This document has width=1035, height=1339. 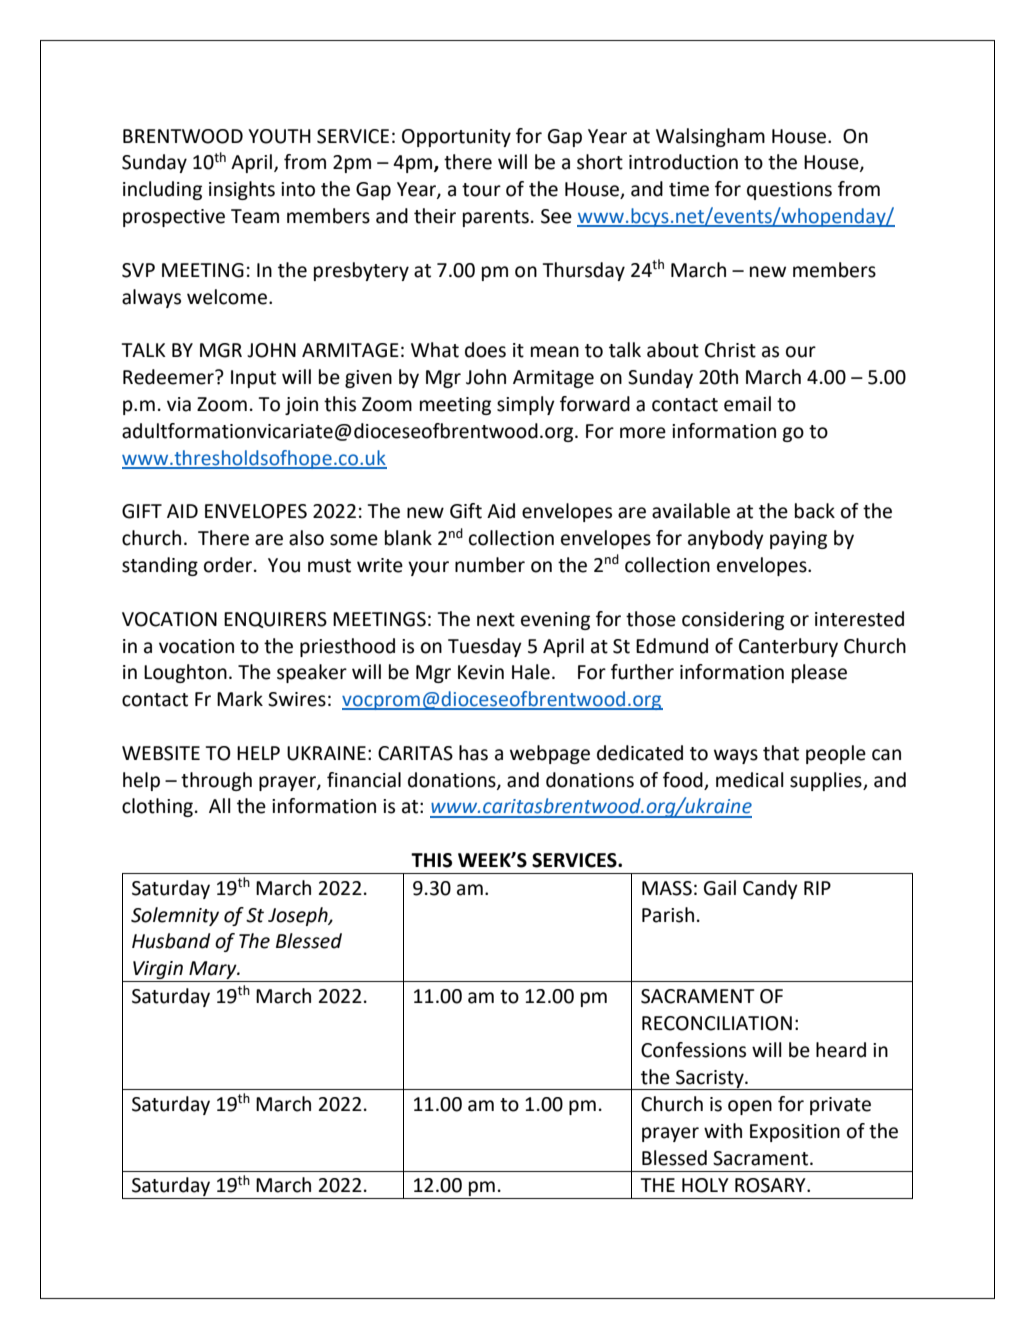 What do you see at coordinates (789, 191) in the document?
I see `questions` at bounding box center [789, 191].
